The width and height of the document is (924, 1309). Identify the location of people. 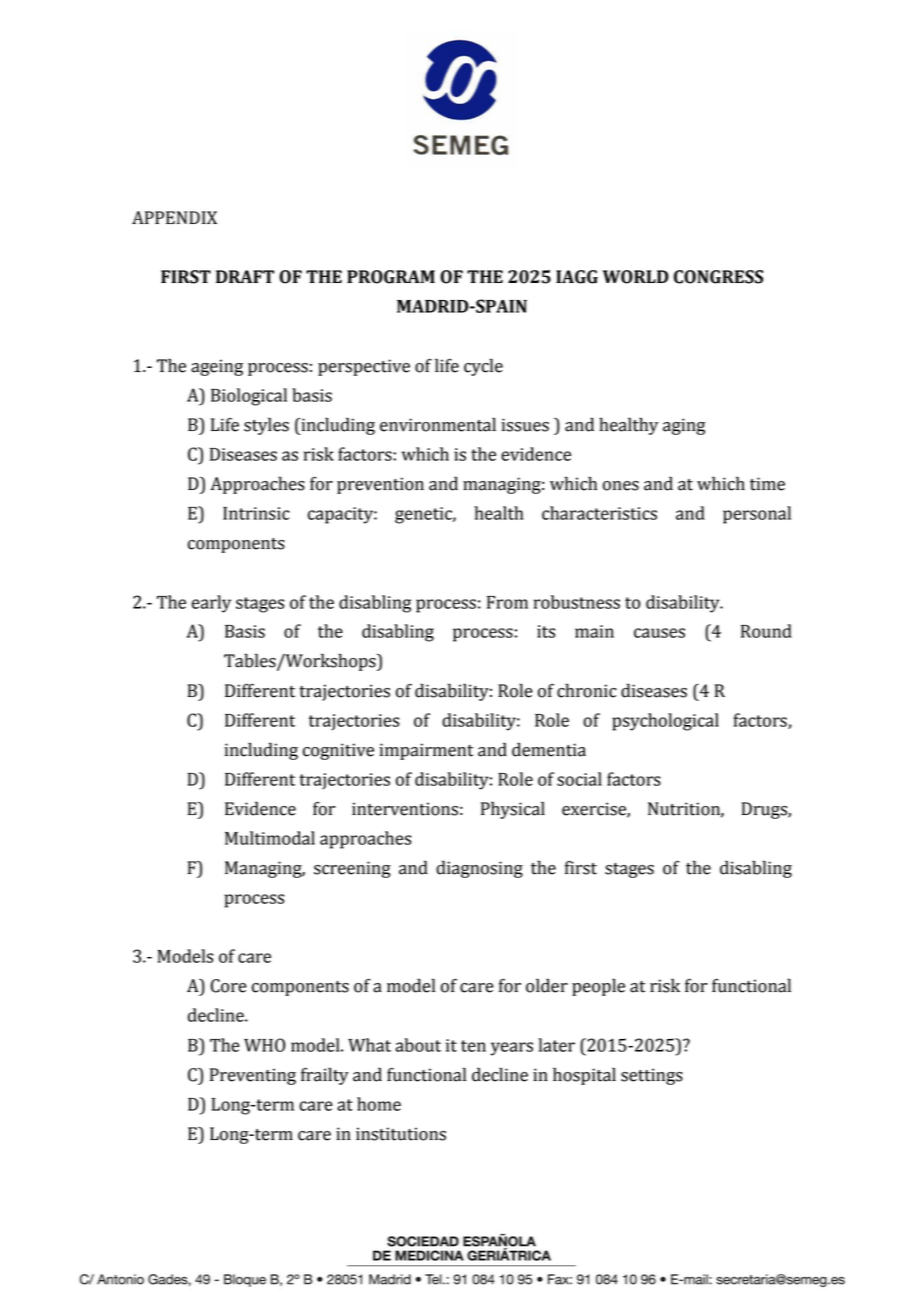
(598, 987).
